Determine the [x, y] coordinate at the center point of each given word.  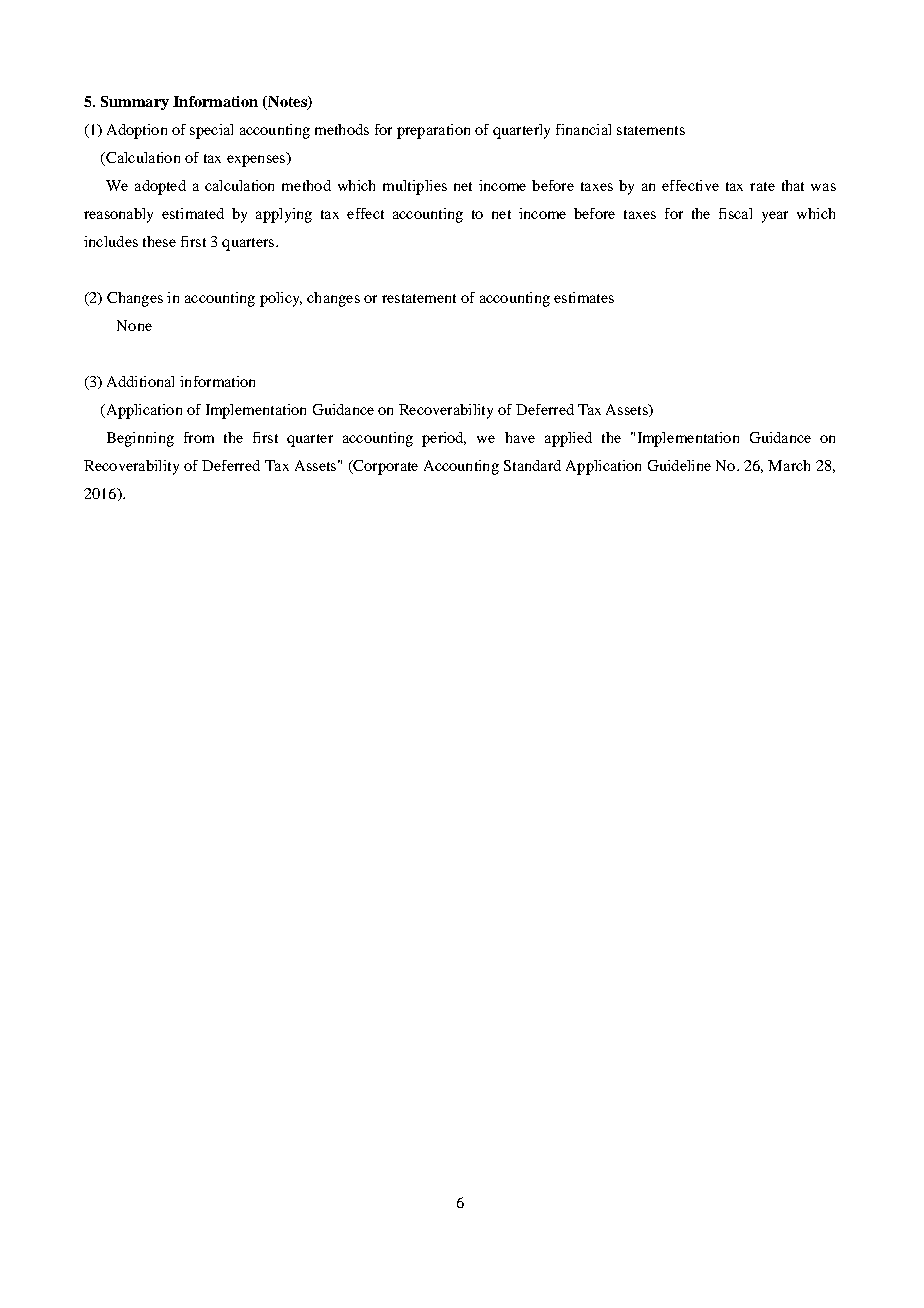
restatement [419, 298]
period [444, 439]
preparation [433, 131]
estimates [584, 297]
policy [281, 299]
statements [651, 130]
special [211, 131]
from [199, 437]
